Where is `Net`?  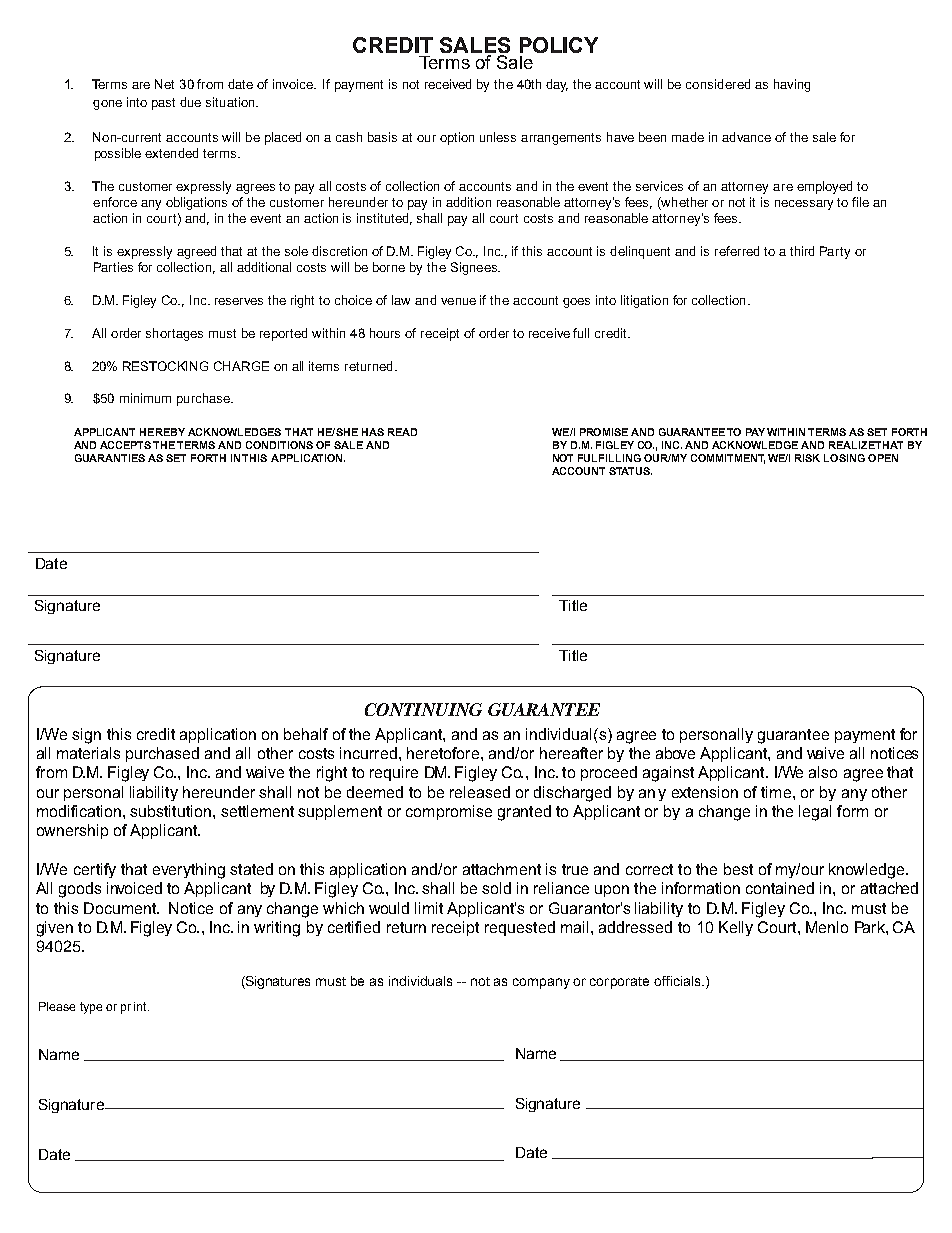 Net is located at coordinates (164, 84).
